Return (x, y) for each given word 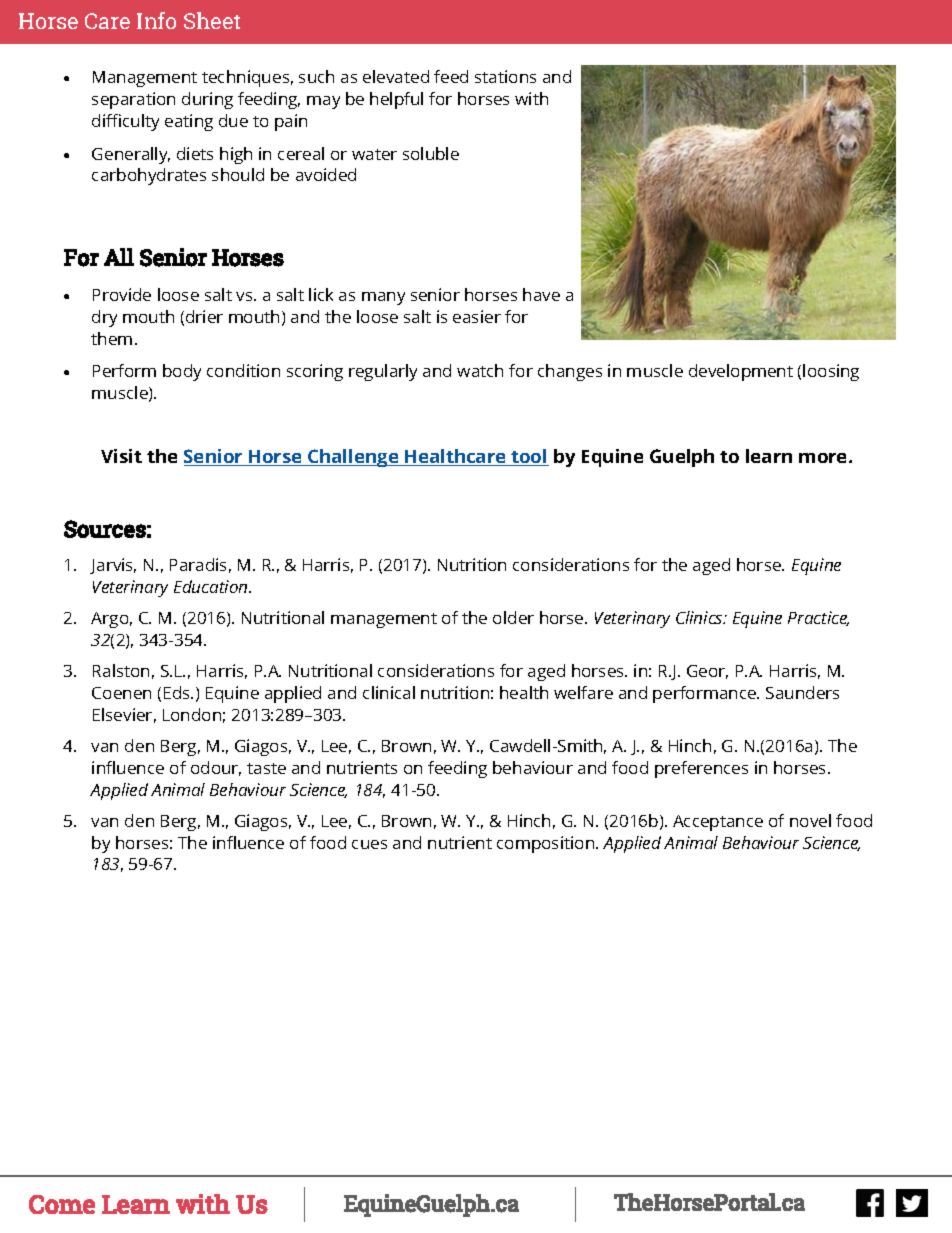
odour (216, 768)
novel (810, 820)
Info (156, 20)
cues (369, 844)
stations (505, 76)
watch (480, 370)
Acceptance (718, 823)
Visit (121, 456)
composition (547, 844)
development (741, 372)
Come (62, 1204)
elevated (396, 76)
